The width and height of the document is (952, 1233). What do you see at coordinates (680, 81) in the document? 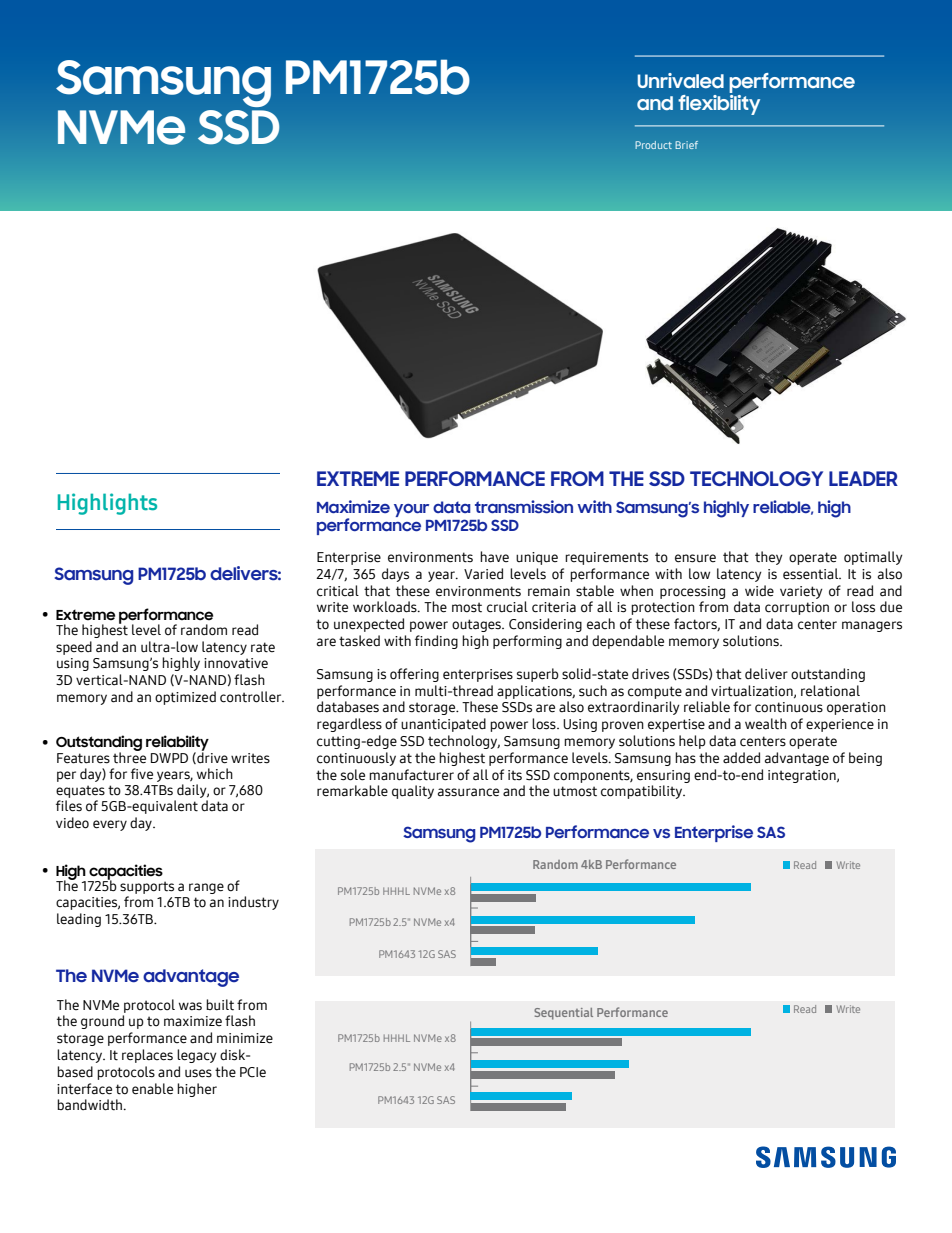
I see `Unrivaled` at bounding box center [680, 81].
